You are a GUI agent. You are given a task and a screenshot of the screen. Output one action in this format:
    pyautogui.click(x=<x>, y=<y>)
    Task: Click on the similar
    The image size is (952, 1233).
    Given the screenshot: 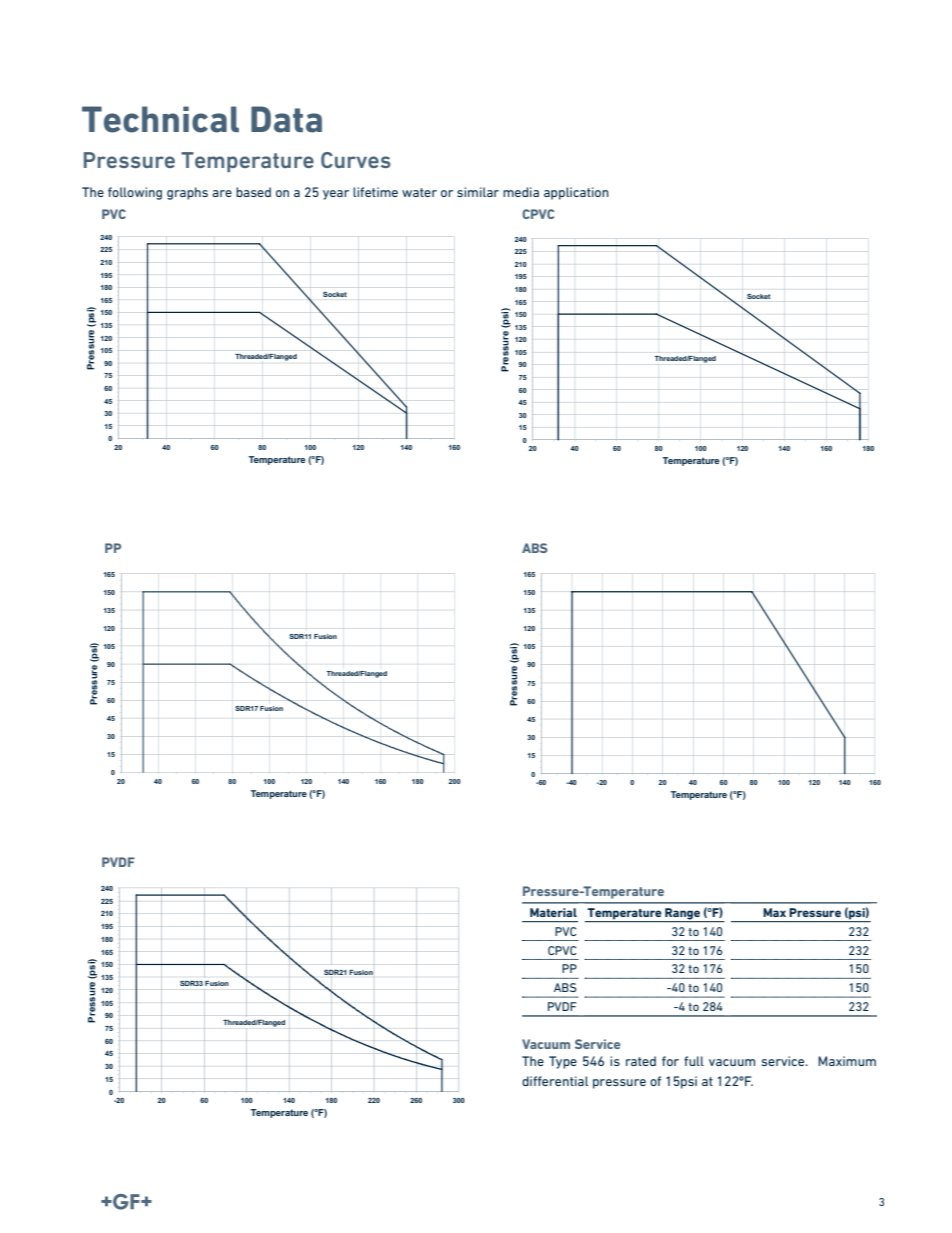 What is the action you would take?
    pyautogui.click(x=478, y=192)
